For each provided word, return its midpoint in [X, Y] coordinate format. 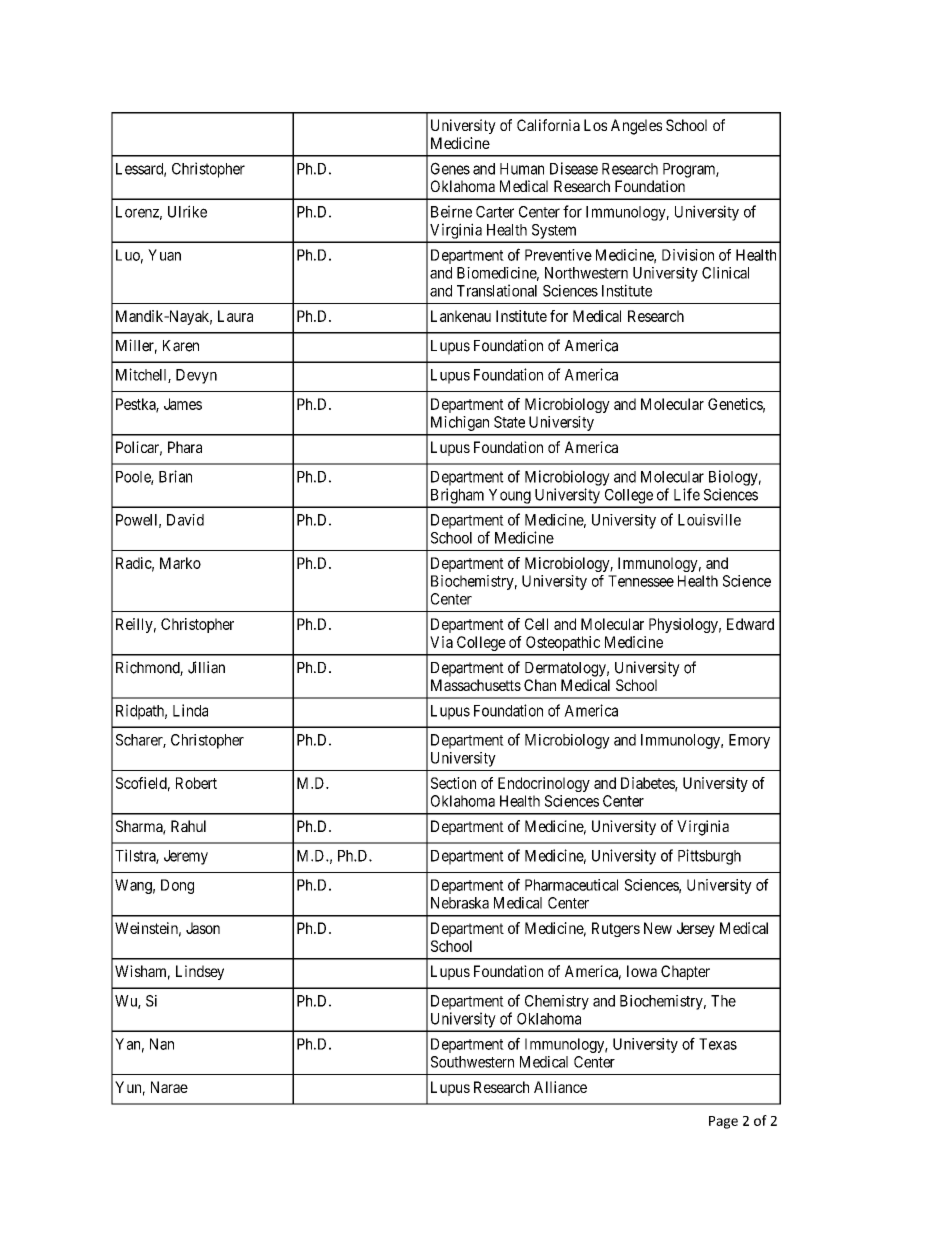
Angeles [636, 127]
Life [687, 494]
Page [723, 1122]
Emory [749, 741]
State [509, 422]
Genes [450, 168]
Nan [162, 1044]
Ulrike [187, 211]
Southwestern [472, 1062]
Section [453, 783]
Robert [196, 783]
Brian [175, 476]
